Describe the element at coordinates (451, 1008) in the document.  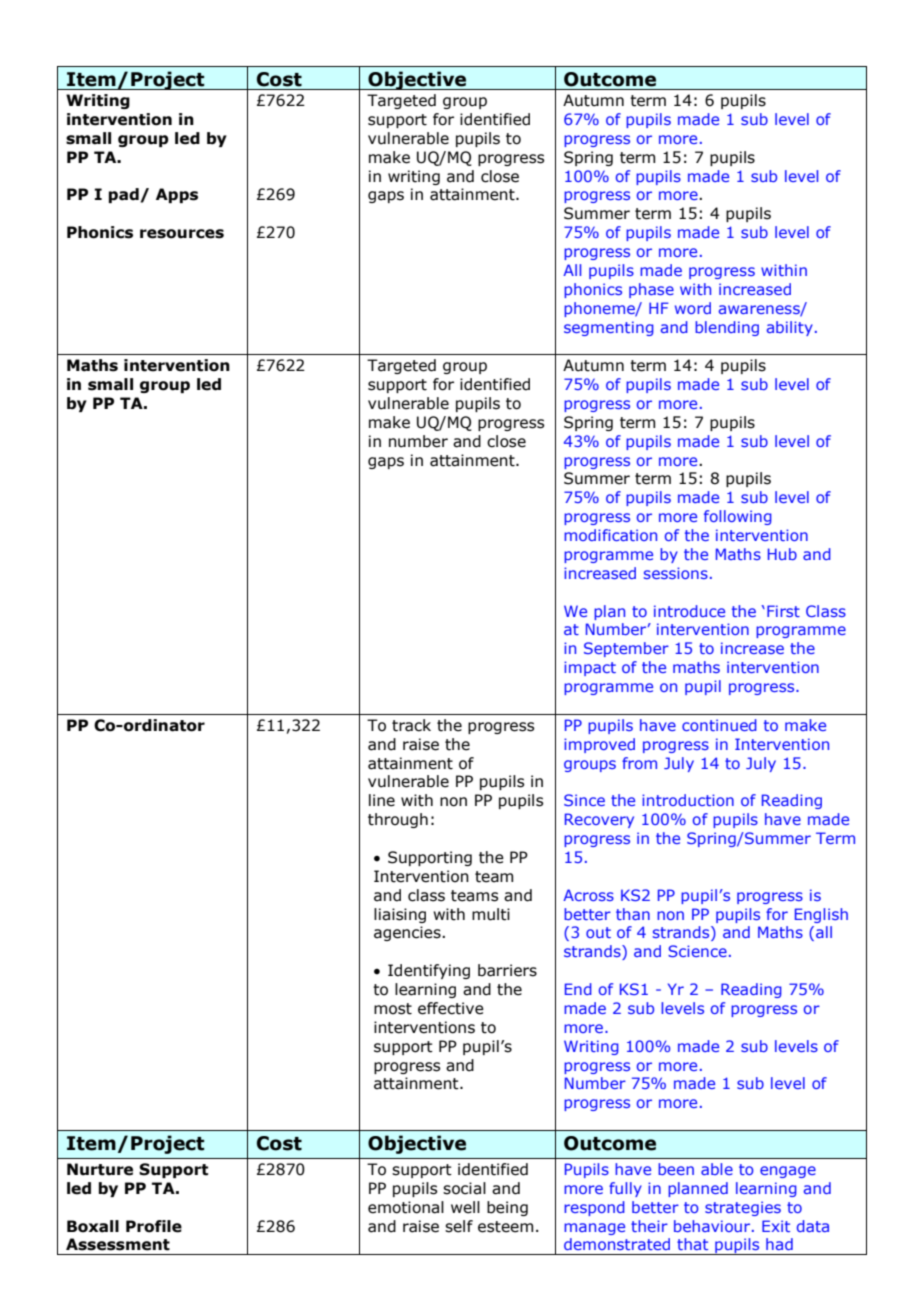
I see `effective` at that location.
